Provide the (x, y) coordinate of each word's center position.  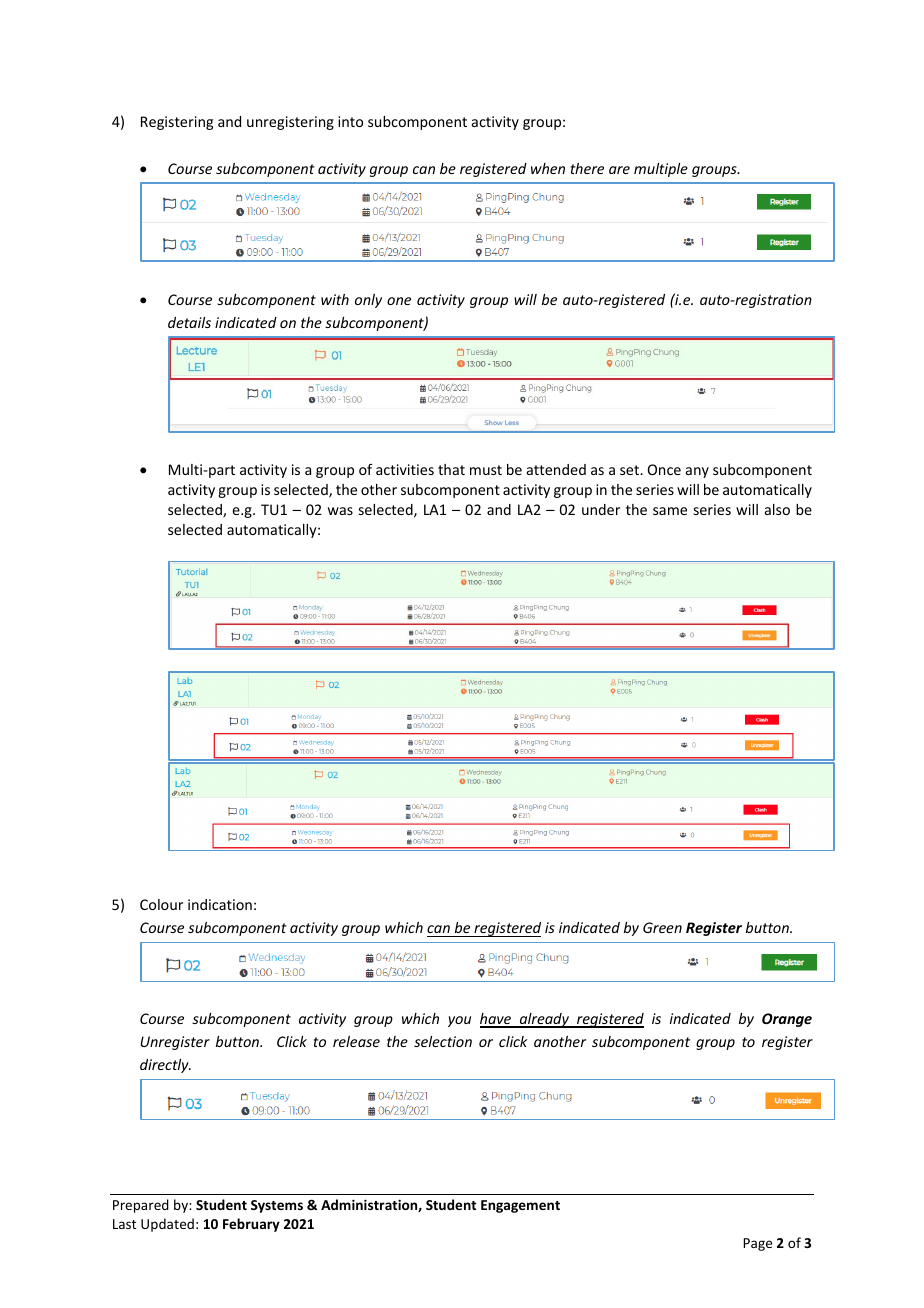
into (350, 121)
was (340, 511)
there (587, 168)
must (486, 470)
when (548, 168)
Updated (167, 1225)
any (697, 472)
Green (662, 927)
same (670, 511)
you (459, 1021)
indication (220, 904)
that (451, 469)
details (189, 322)
